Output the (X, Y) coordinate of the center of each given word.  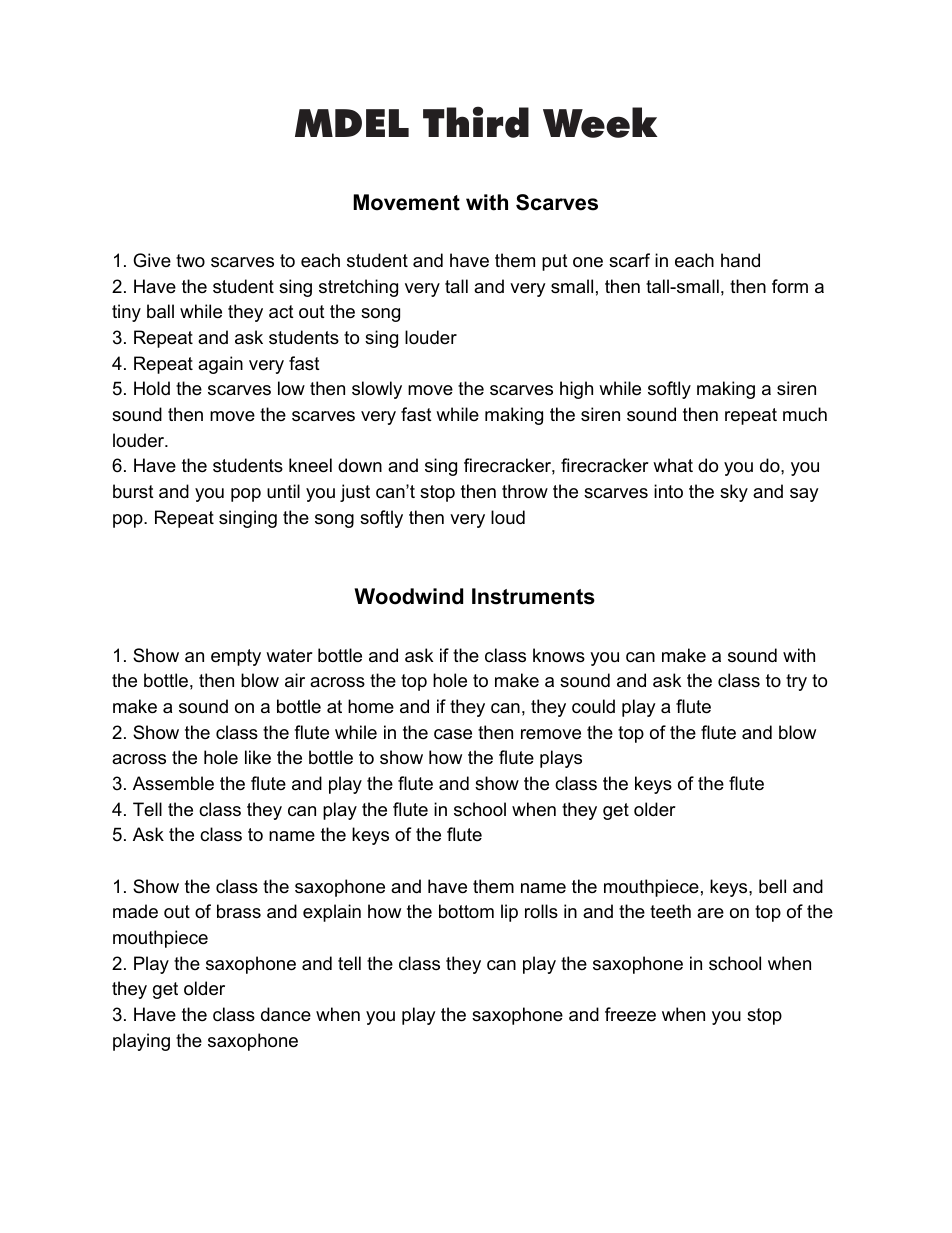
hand (740, 260)
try (796, 682)
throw (525, 491)
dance (286, 1014)
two (190, 260)
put (555, 262)
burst (133, 491)
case (453, 734)
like (258, 757)
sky (734, 493)
